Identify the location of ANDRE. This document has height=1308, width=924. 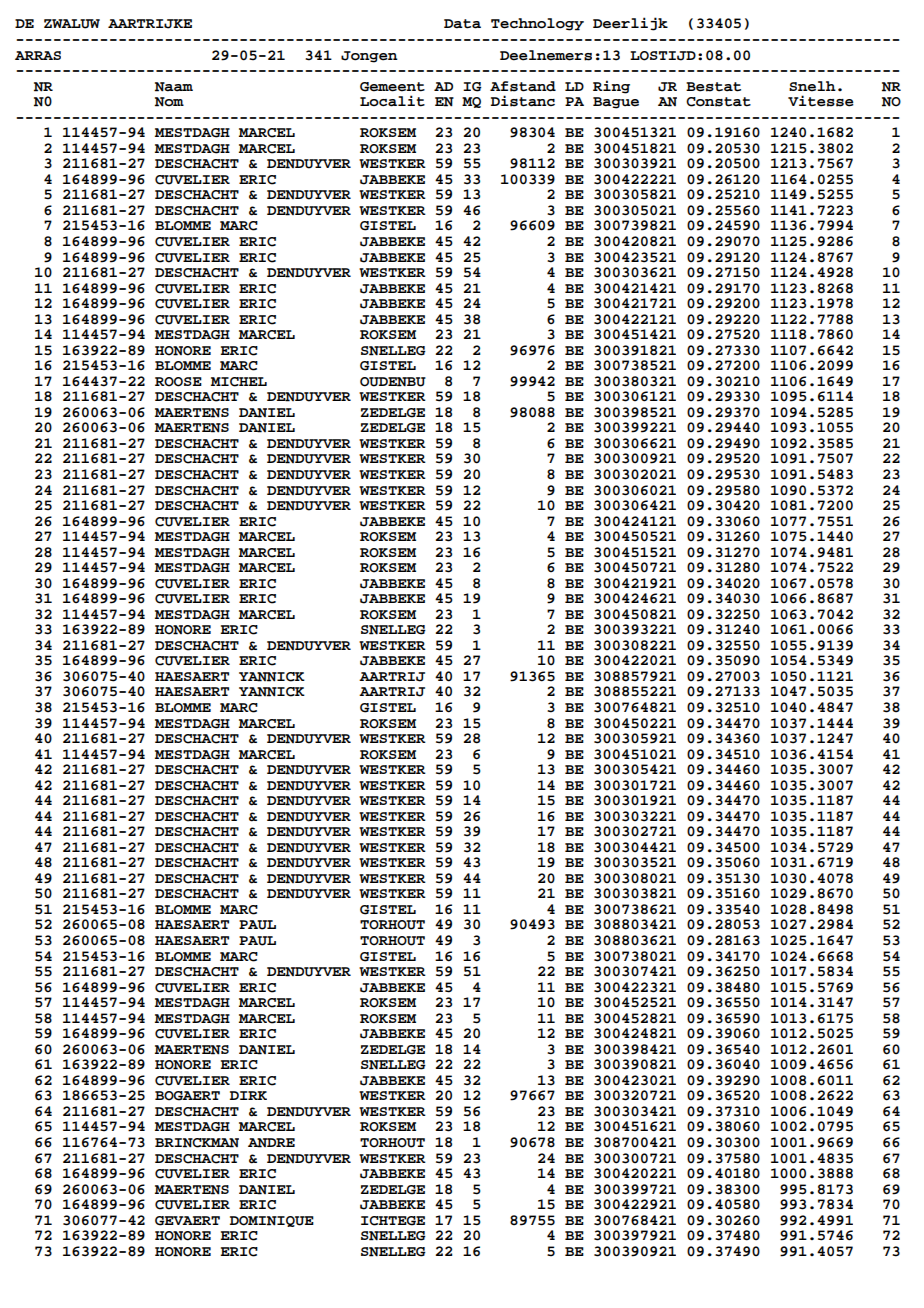
(271, 1143).
